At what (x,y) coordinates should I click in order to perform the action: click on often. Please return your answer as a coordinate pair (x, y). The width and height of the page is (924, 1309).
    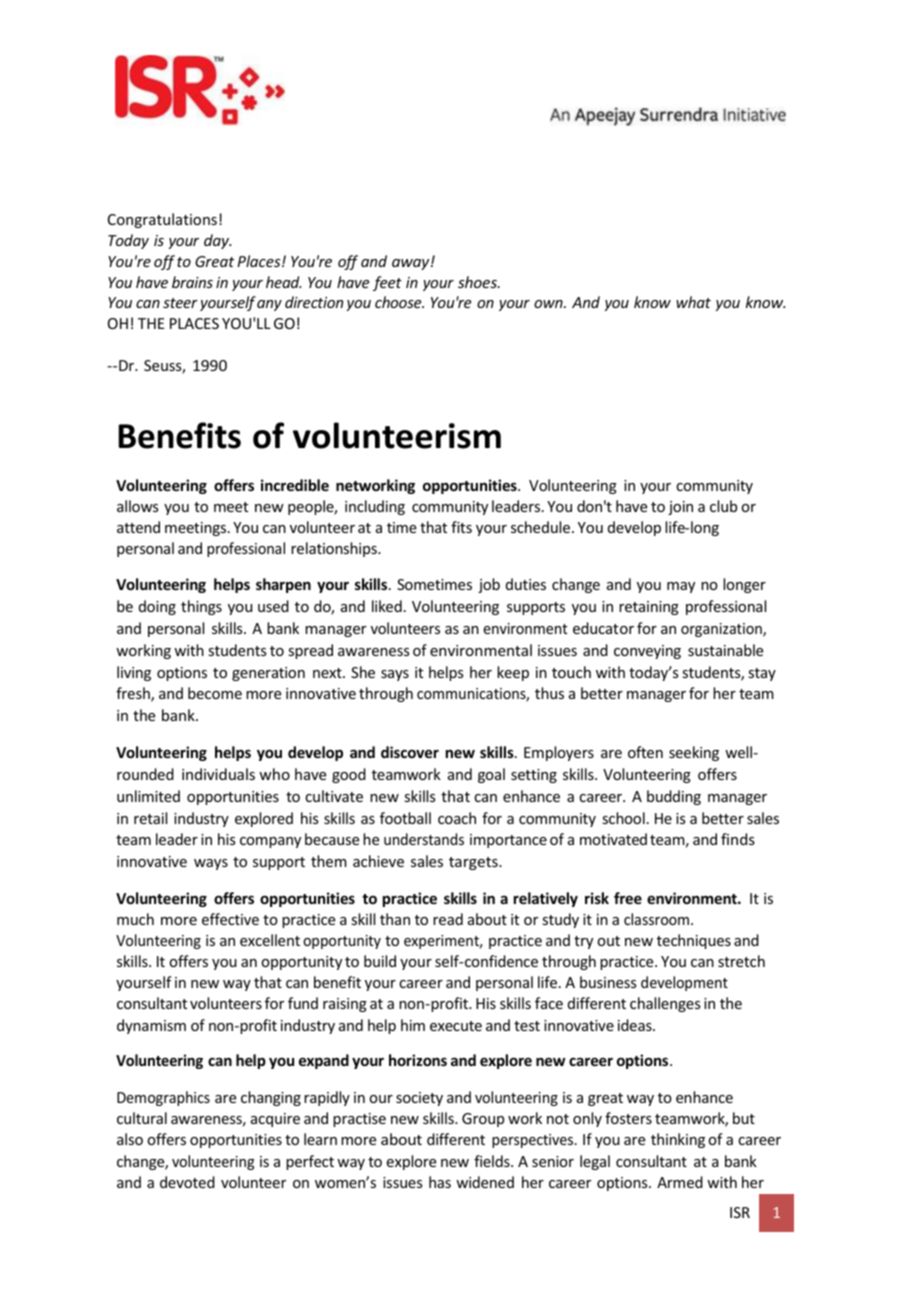
    Looking at the image, I should click on (645, 752).
